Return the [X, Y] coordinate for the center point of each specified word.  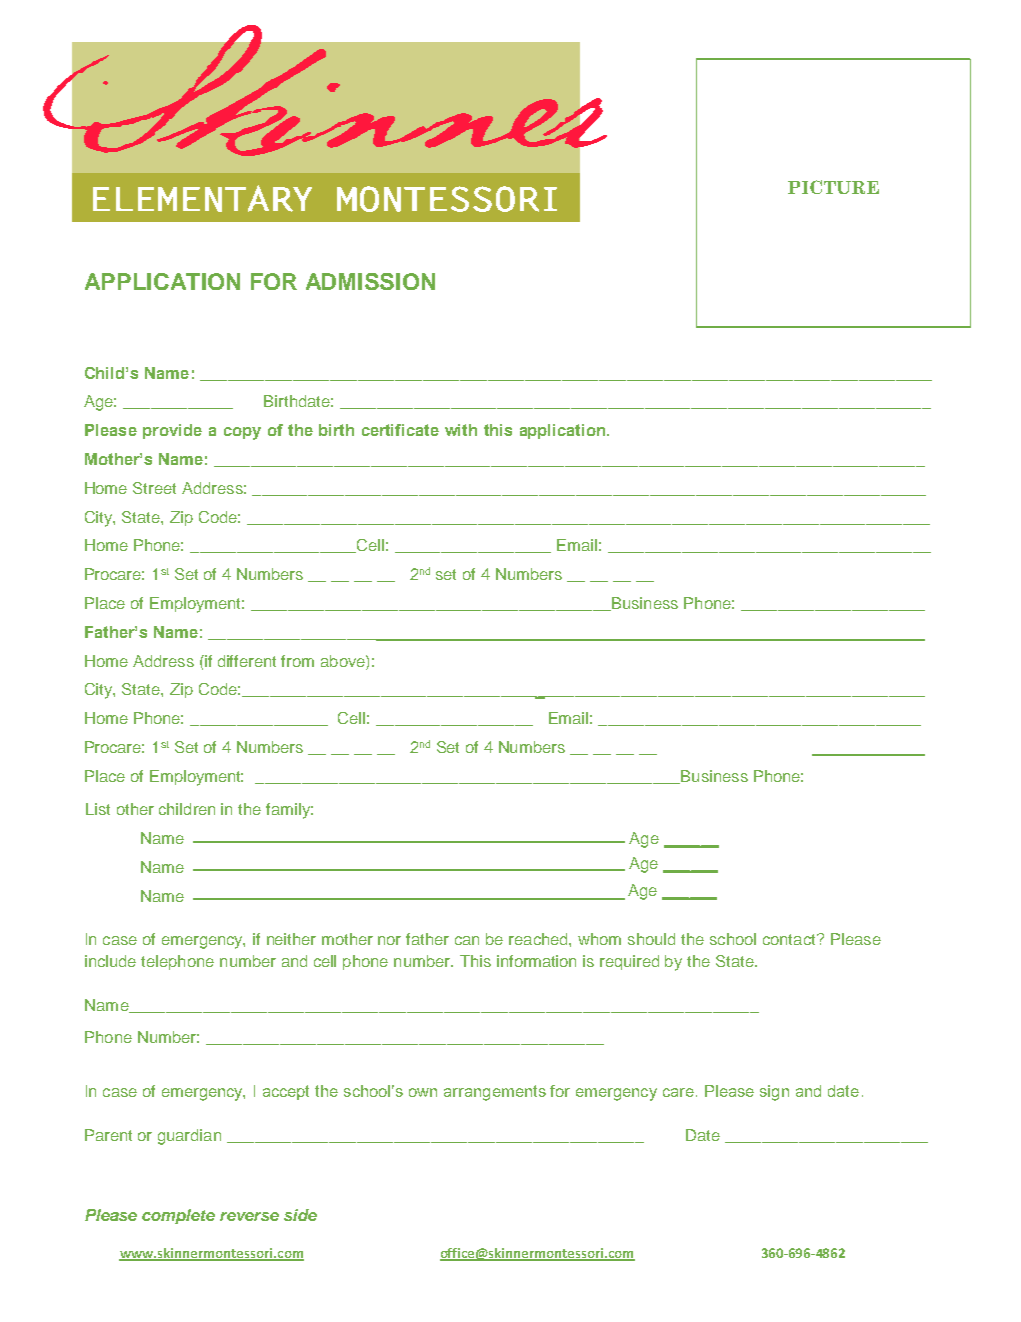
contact [790, 939]
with [461, 430]
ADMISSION [370, 281]
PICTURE [833, 187]
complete [178, 1216]
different [247, 661]
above [344, 661]
